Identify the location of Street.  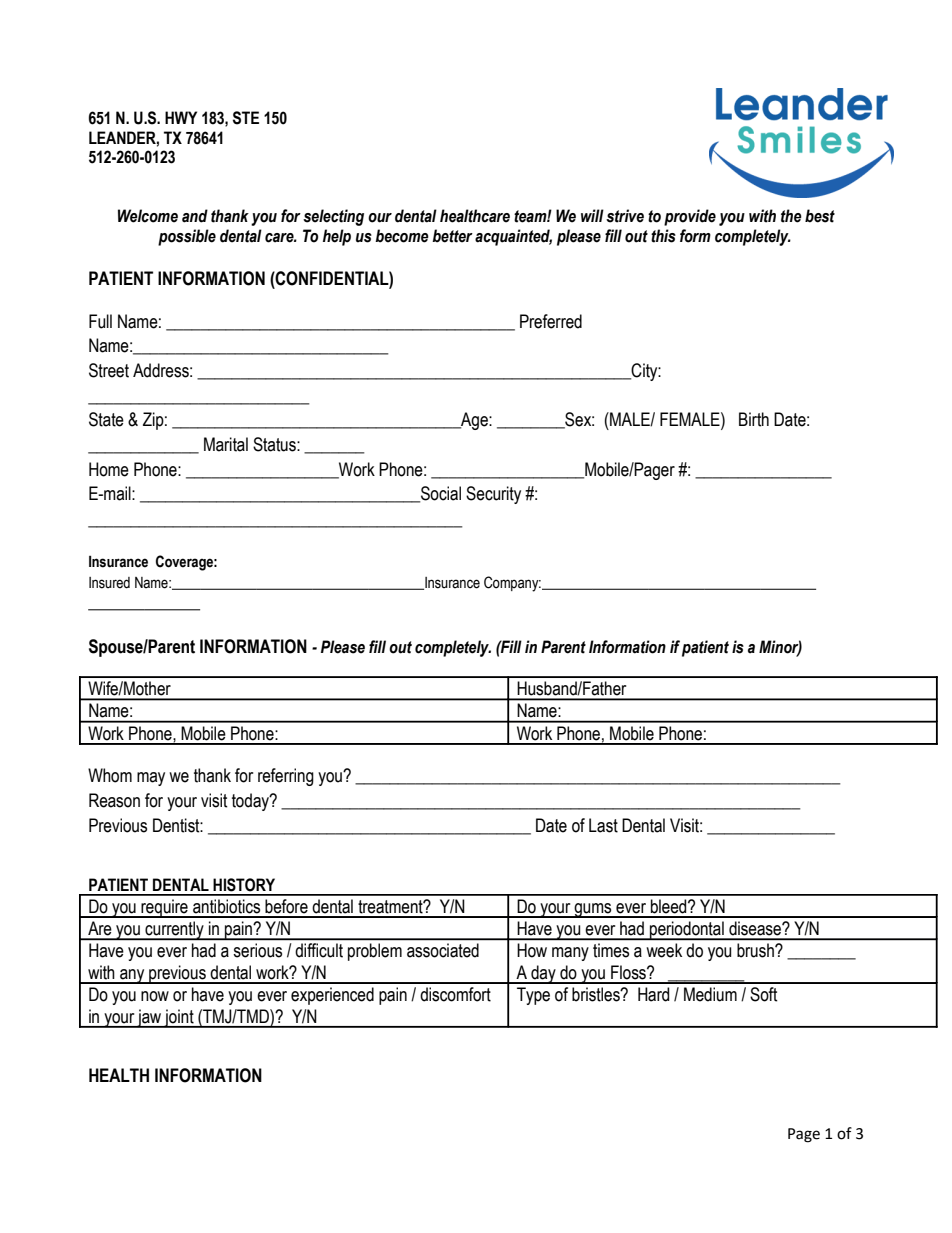
(109, 370).
